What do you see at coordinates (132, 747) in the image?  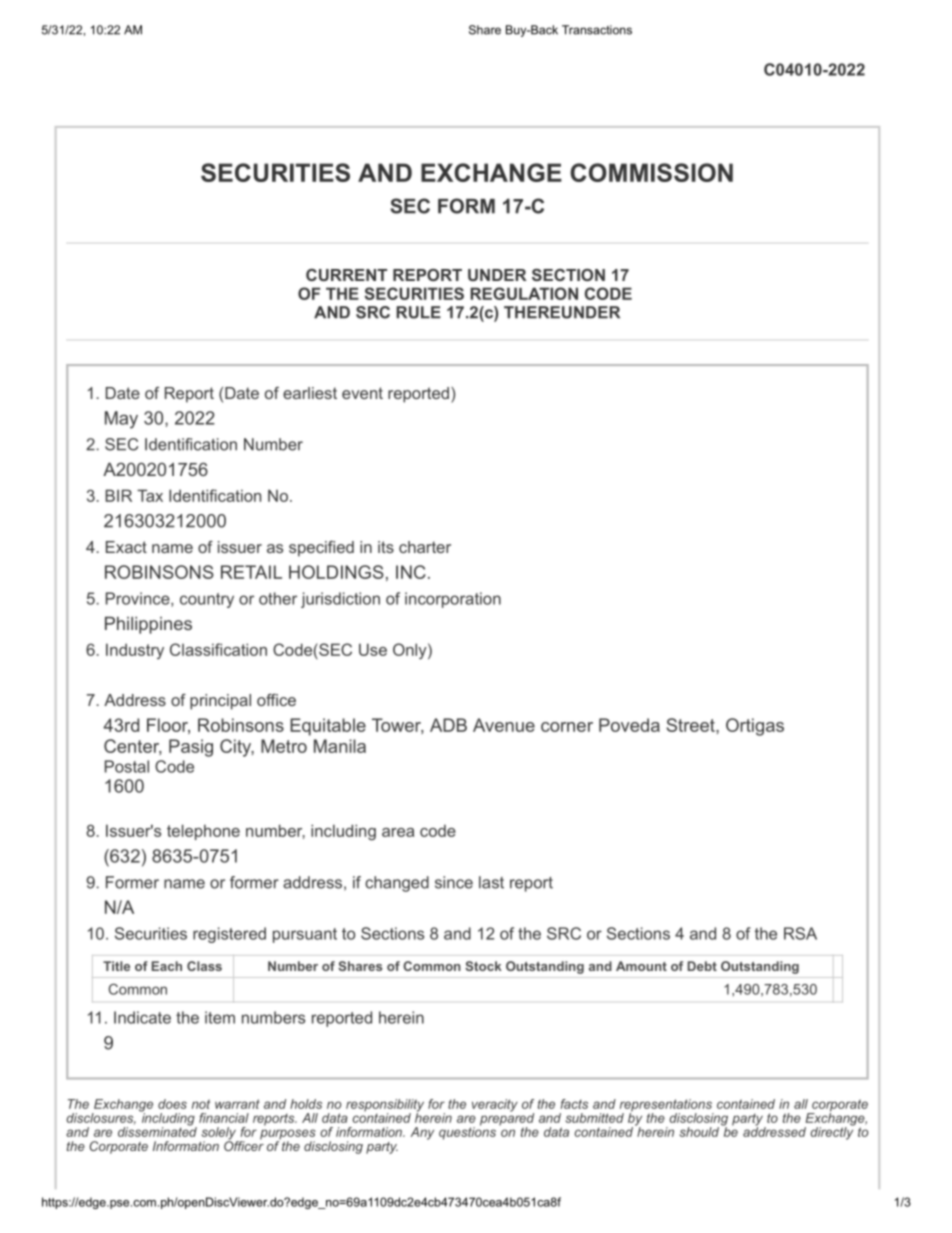 I see `Center` at bounding box center [132, 747].
